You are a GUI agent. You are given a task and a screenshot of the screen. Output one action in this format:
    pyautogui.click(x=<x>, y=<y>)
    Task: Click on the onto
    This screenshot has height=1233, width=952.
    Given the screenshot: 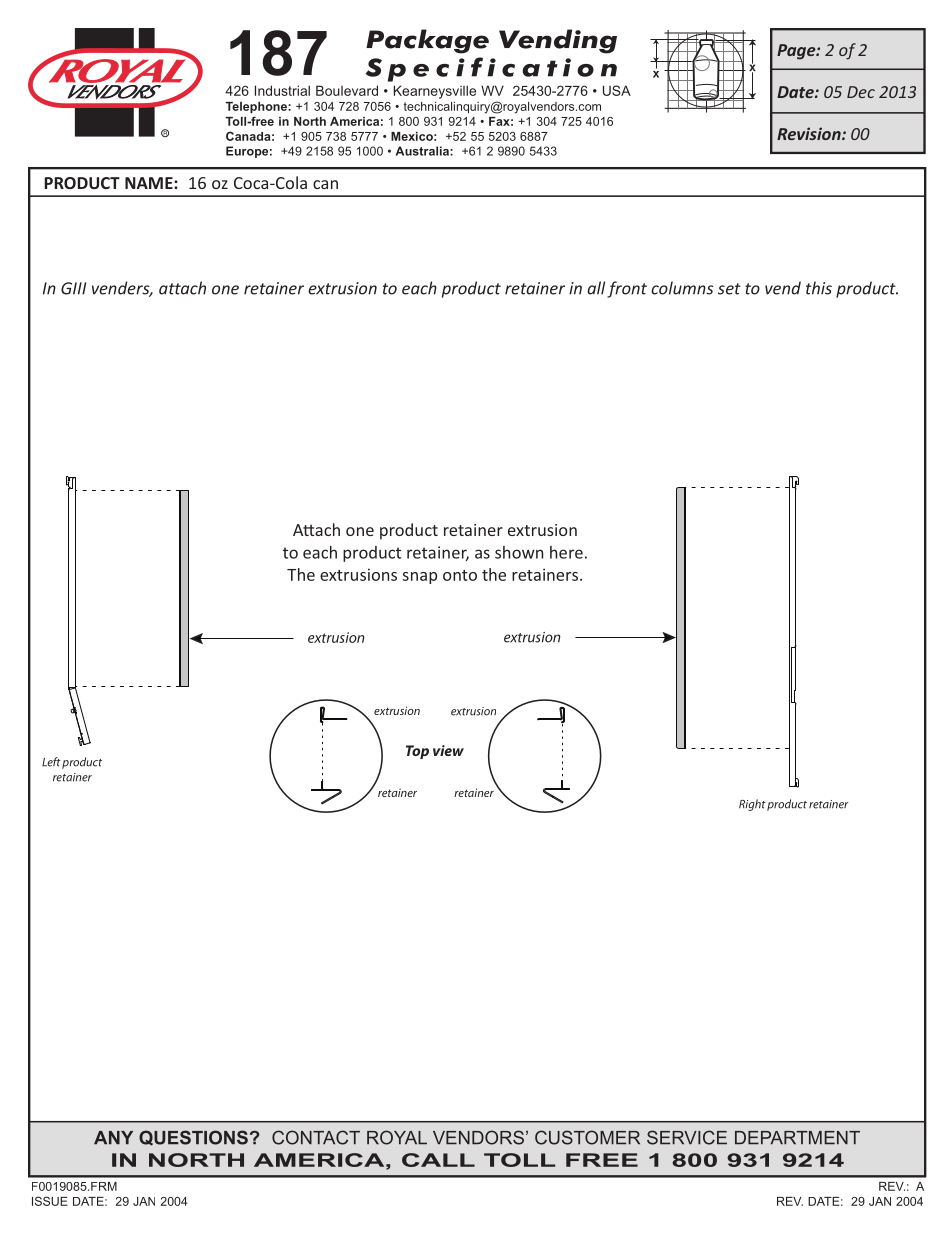 What is the action you would take?
    pyautogui.click(x=460, y=575)
